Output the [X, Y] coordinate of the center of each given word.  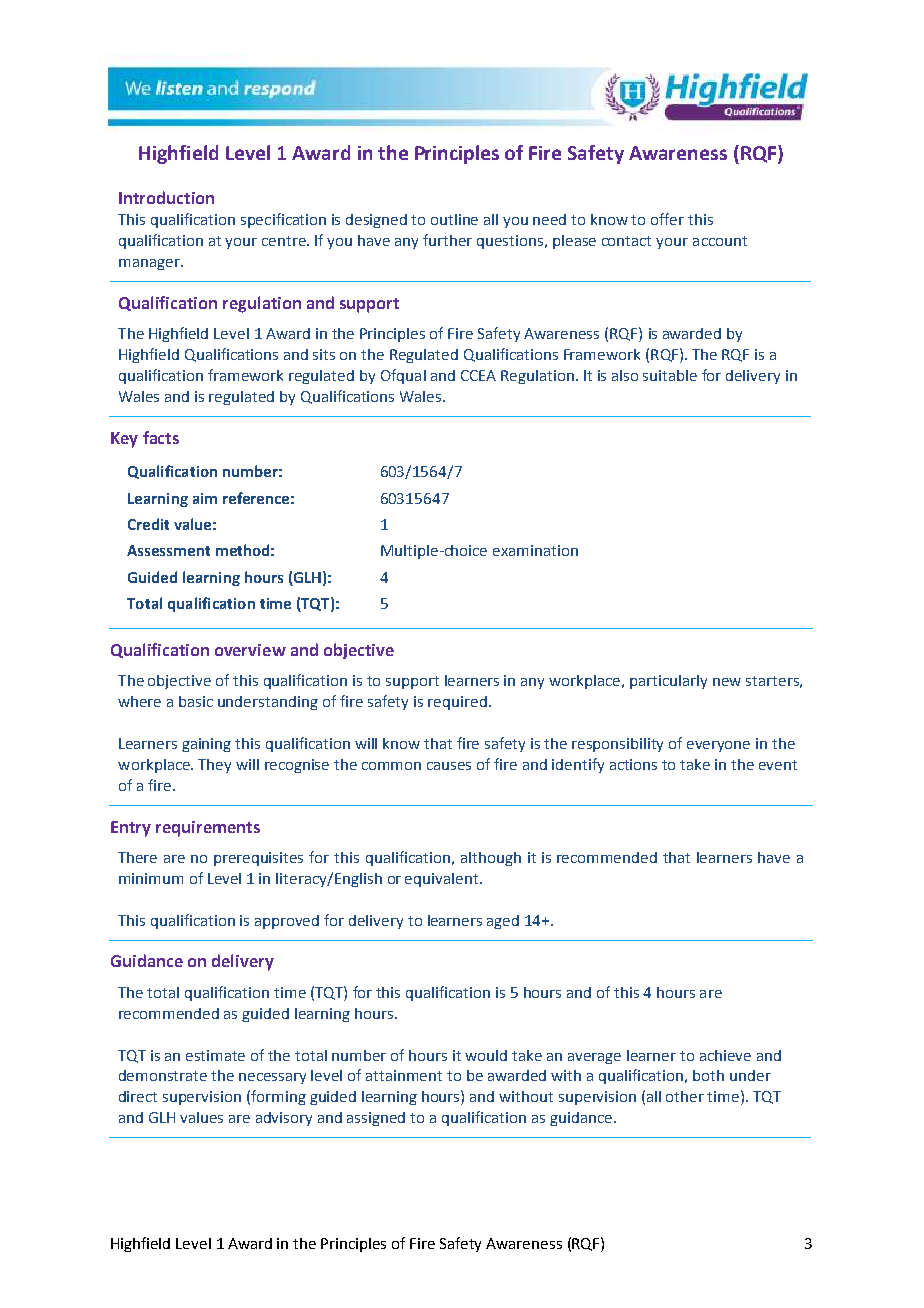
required [457, 703]
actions [633, 764]
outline [454, 219]
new [727, 682]
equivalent [443, 880]
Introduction [166, 197]
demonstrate [163, 1075]
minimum [151, 878]
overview [250, 650]
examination [535, 550]
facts [161, 437]
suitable [670, 375]
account [720, 241]
